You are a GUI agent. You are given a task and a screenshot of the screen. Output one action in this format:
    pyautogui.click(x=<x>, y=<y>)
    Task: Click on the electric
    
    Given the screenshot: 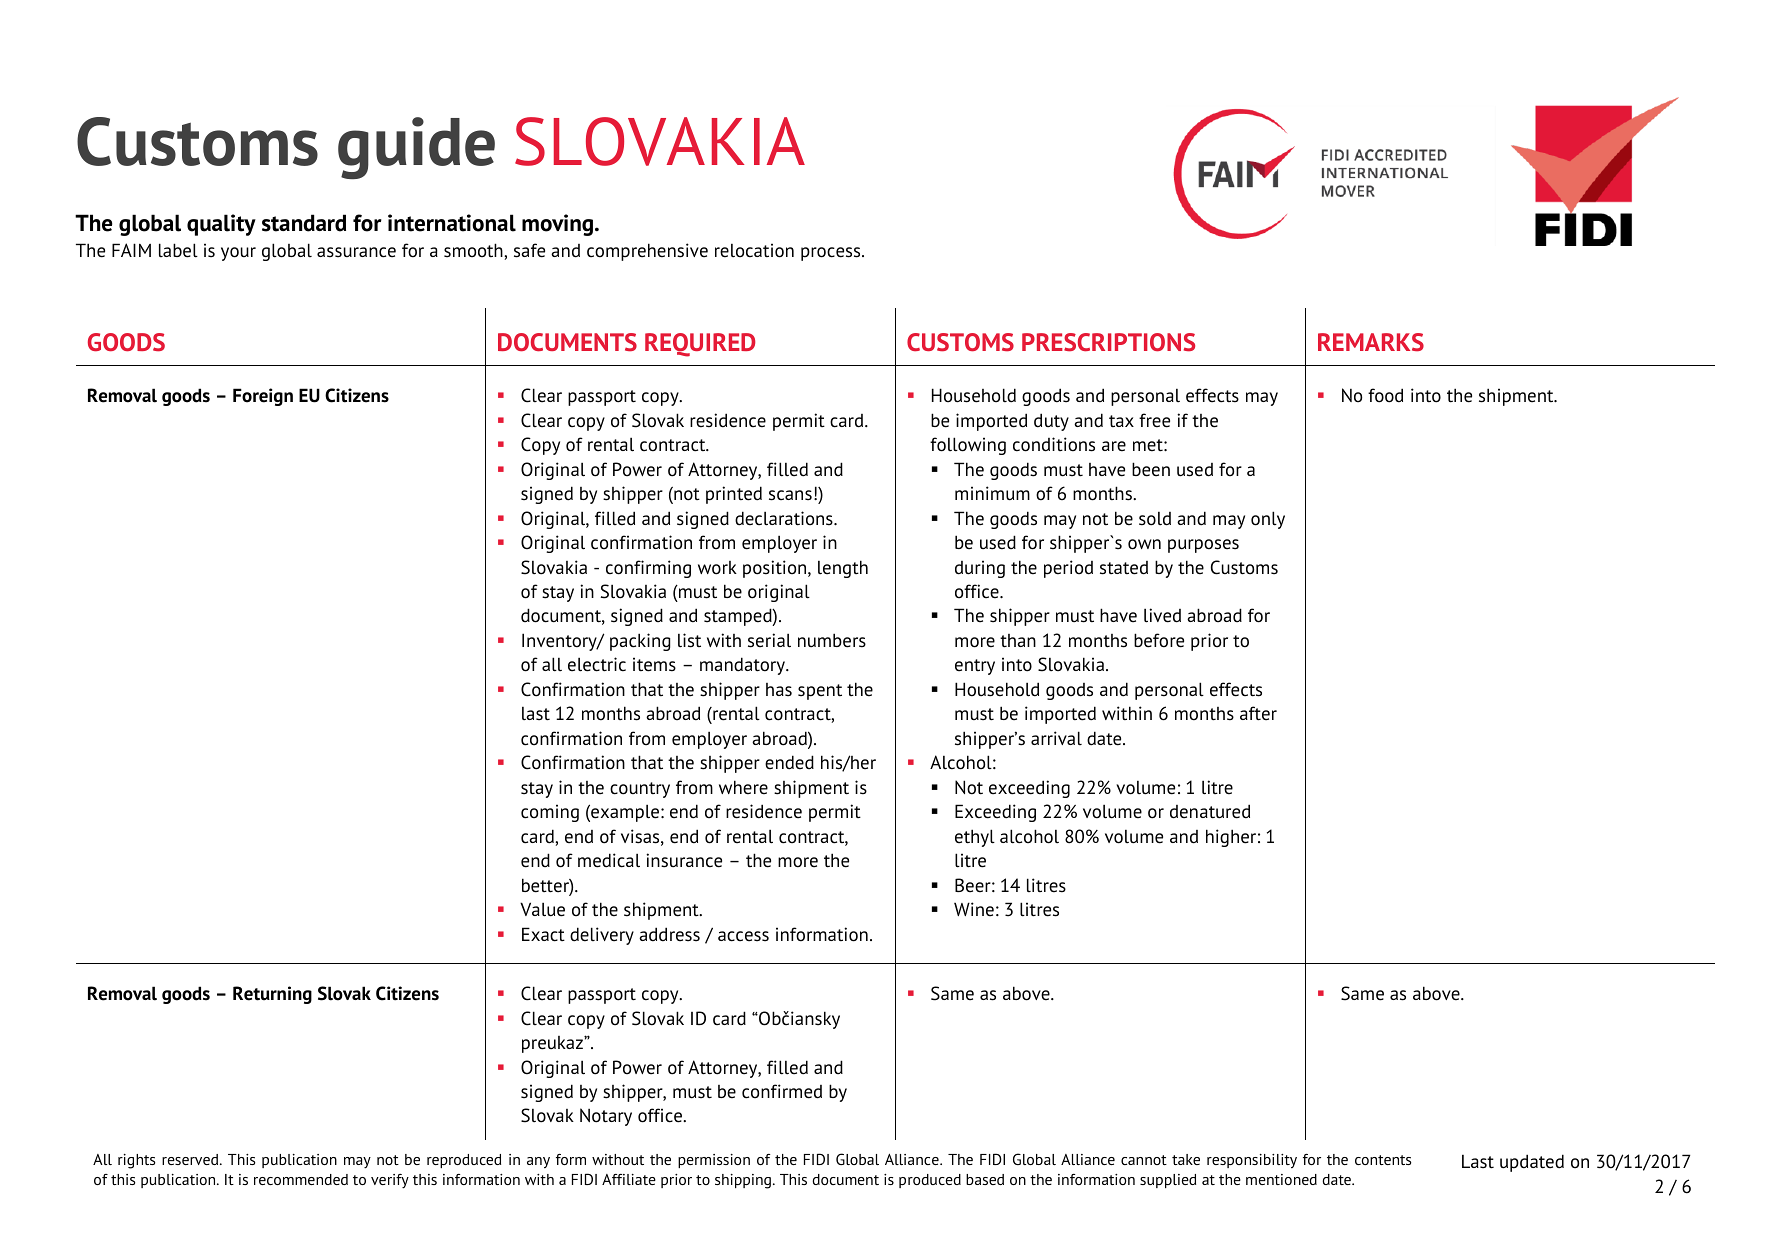 What is the action you would take?
    pyautogui.click(x=597, y=664)
